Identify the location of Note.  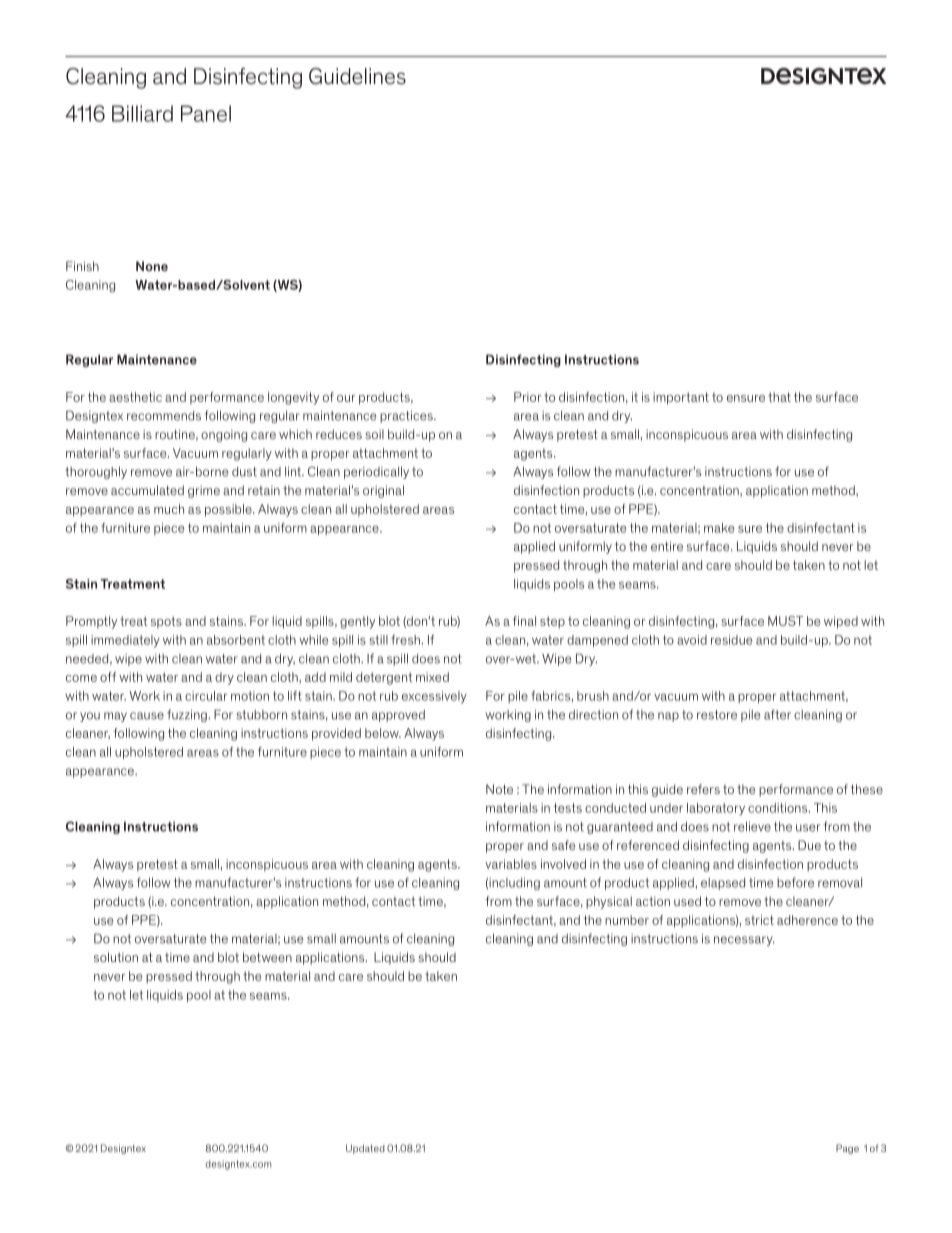
(499, 789).
